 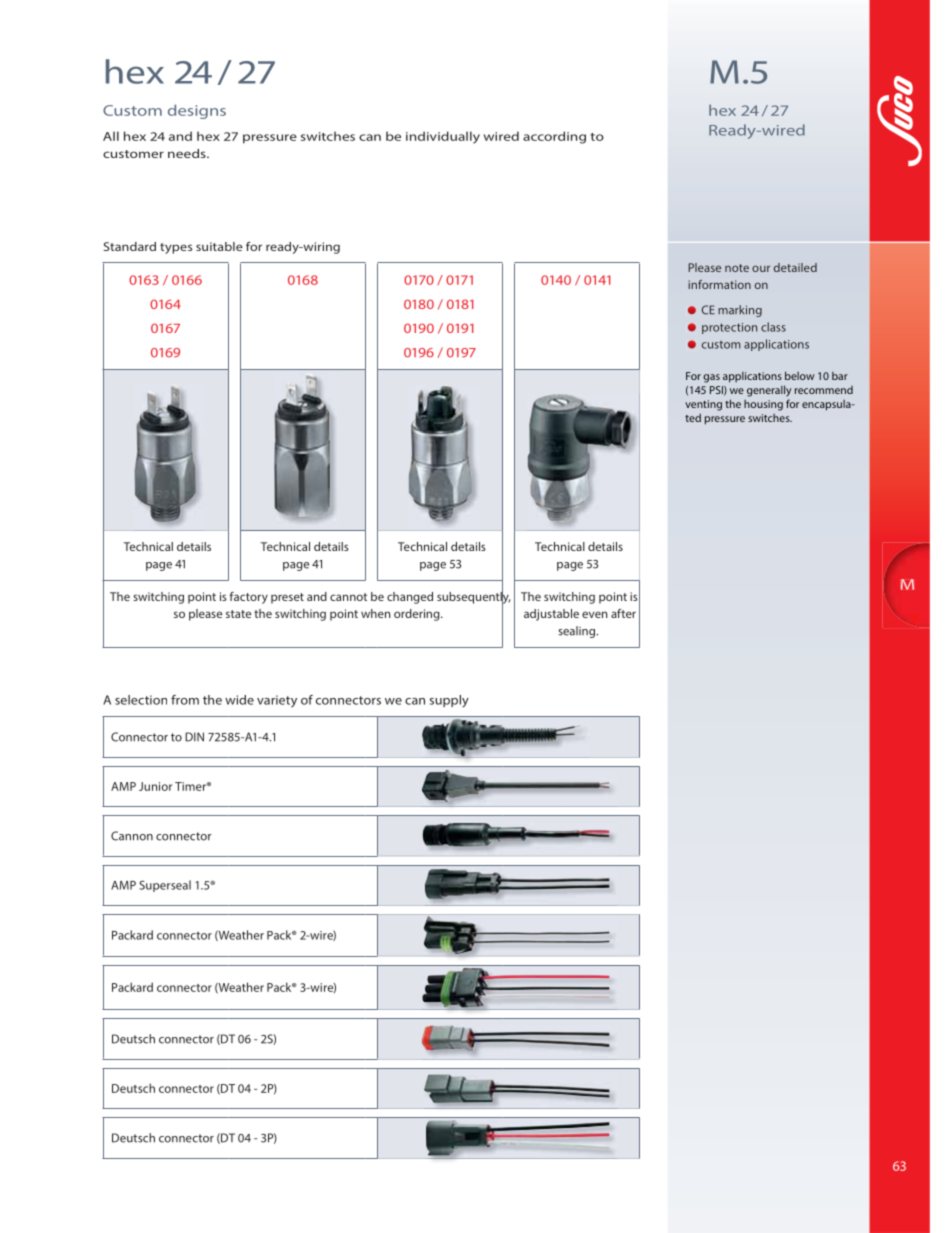 What do you see at coordinates (197, 111) in the image?
I see `designs` at bounding box center [197, 111].
